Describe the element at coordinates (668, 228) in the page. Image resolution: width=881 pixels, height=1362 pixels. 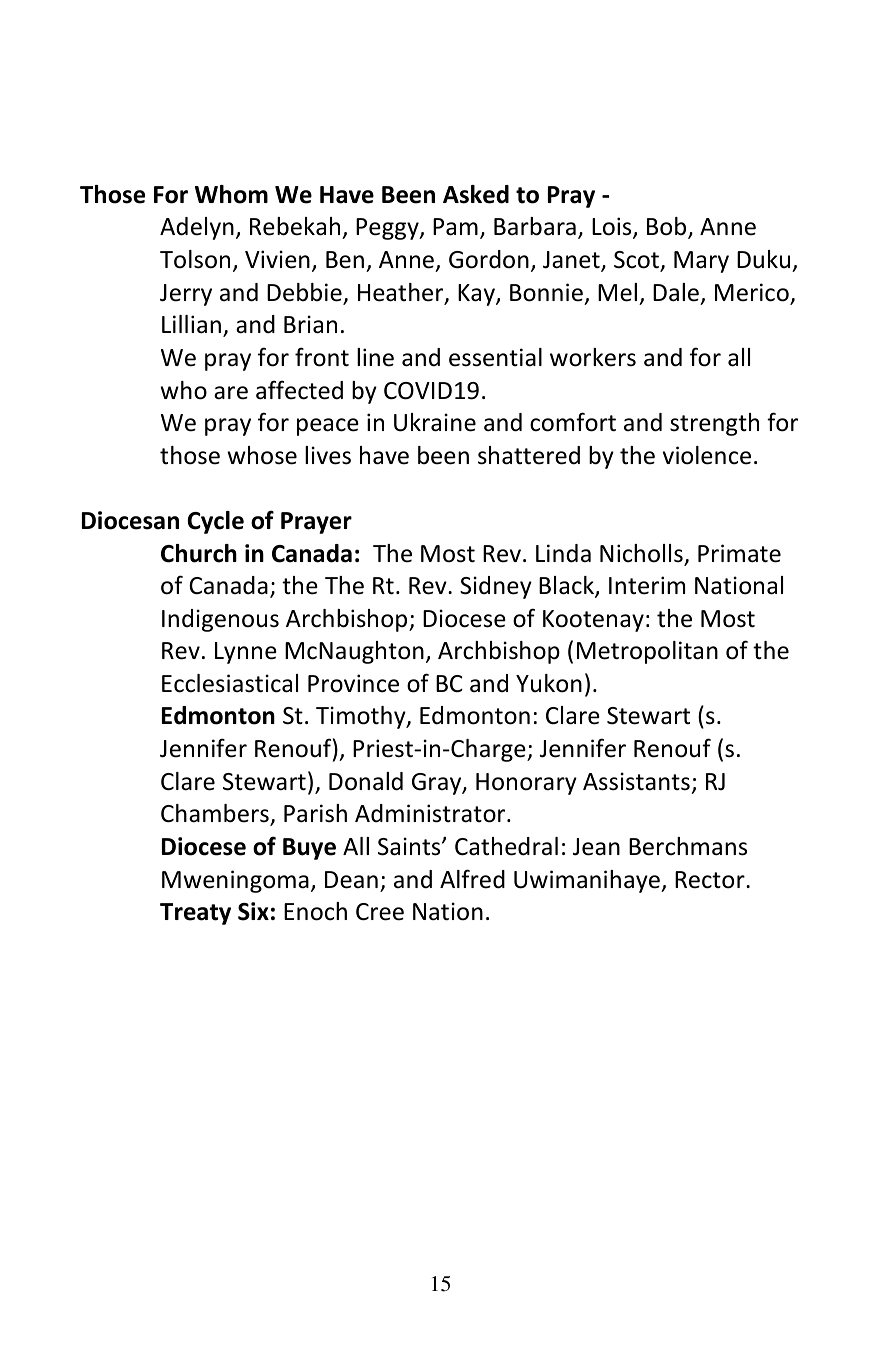
I see `Bob` at that location.
